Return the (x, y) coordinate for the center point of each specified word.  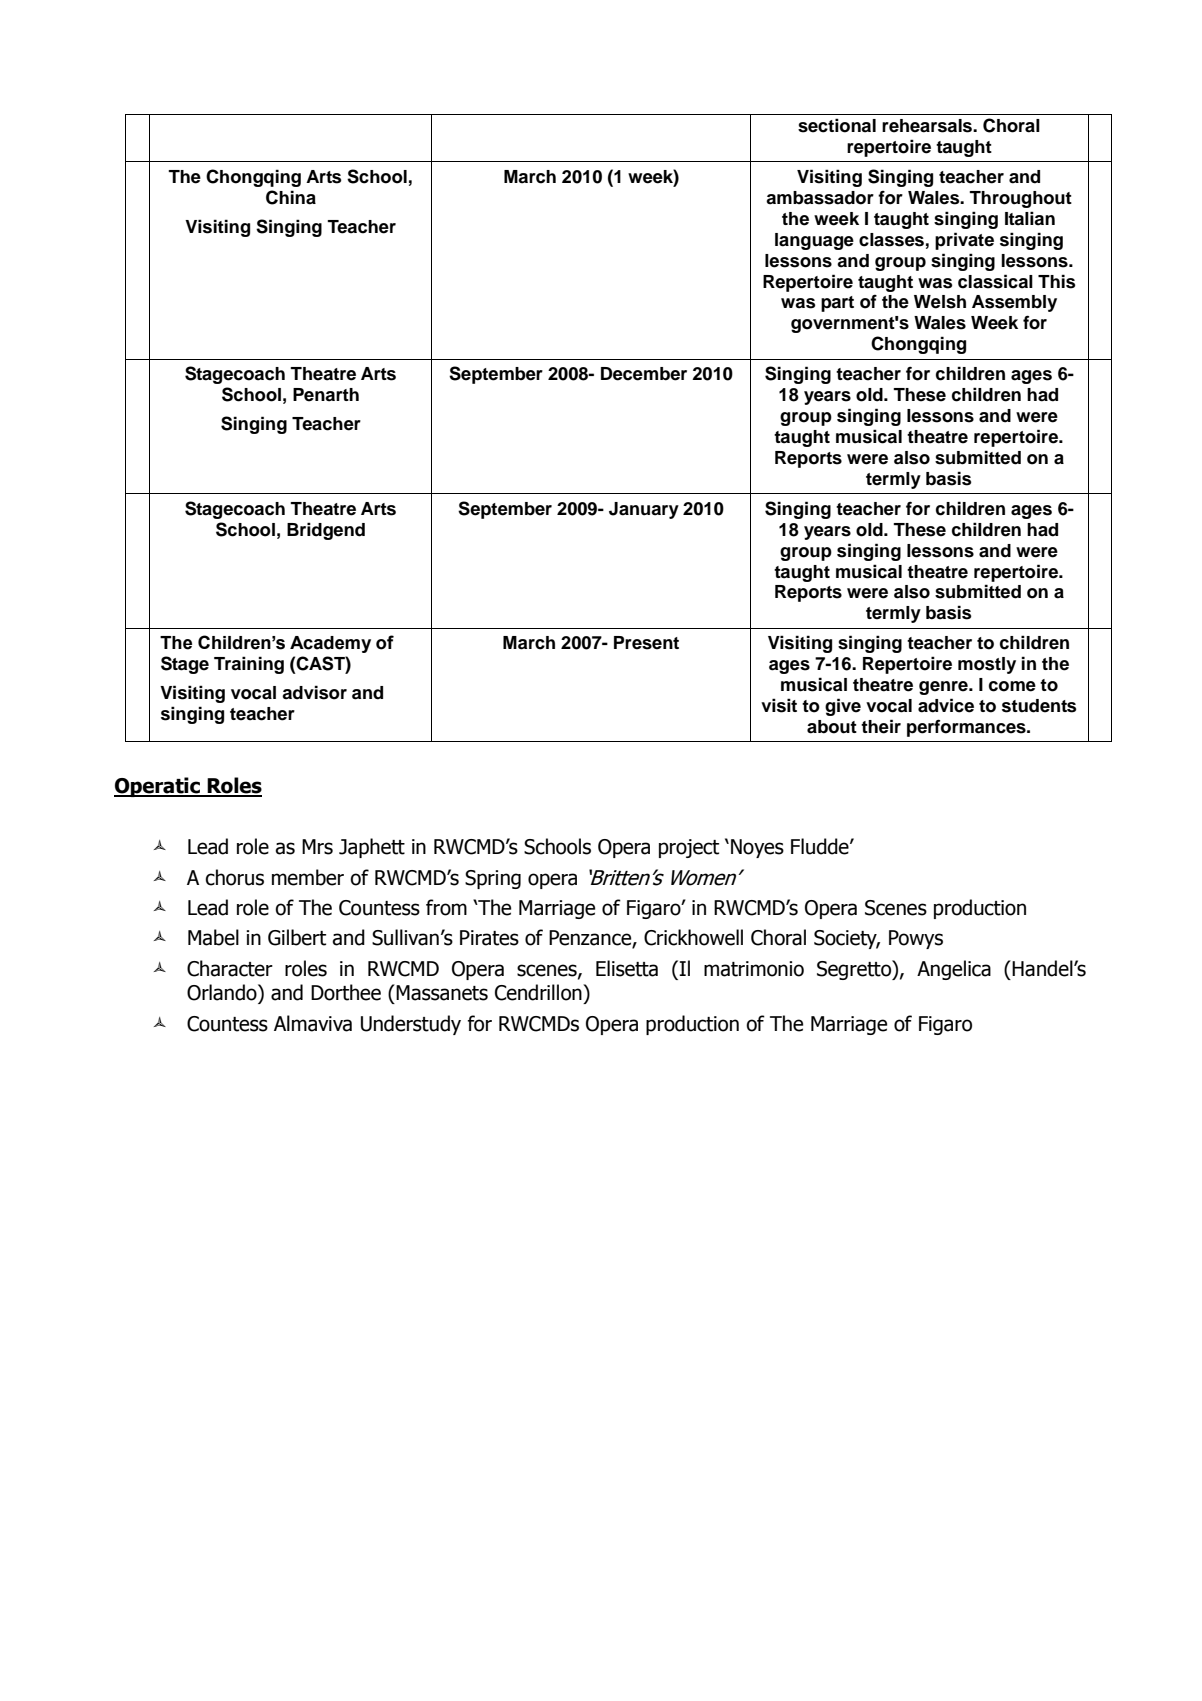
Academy (330, 644)
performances (967, 728)
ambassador (820, 198)
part (837, 304)
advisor (314, 692)
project (689, 848)
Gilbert (297, 937)
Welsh (940, 302)
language (814, 241)
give (843, 707)
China (291, 197)
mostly (987, 665)
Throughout (1020, 199)
